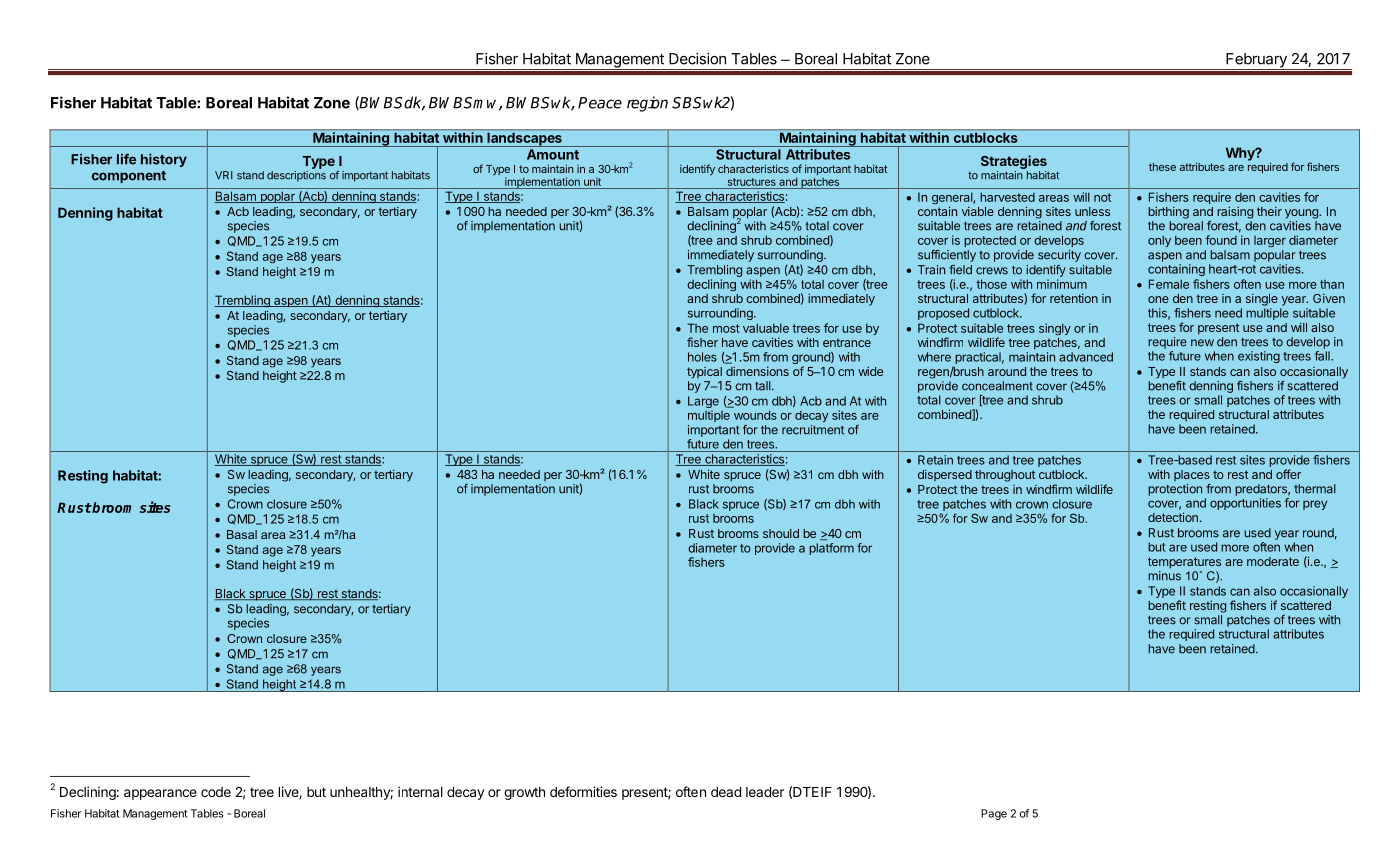  What do you see at coordinates (697, 59) in the image?
I see `Decision` at bounding box center [697, 59].
